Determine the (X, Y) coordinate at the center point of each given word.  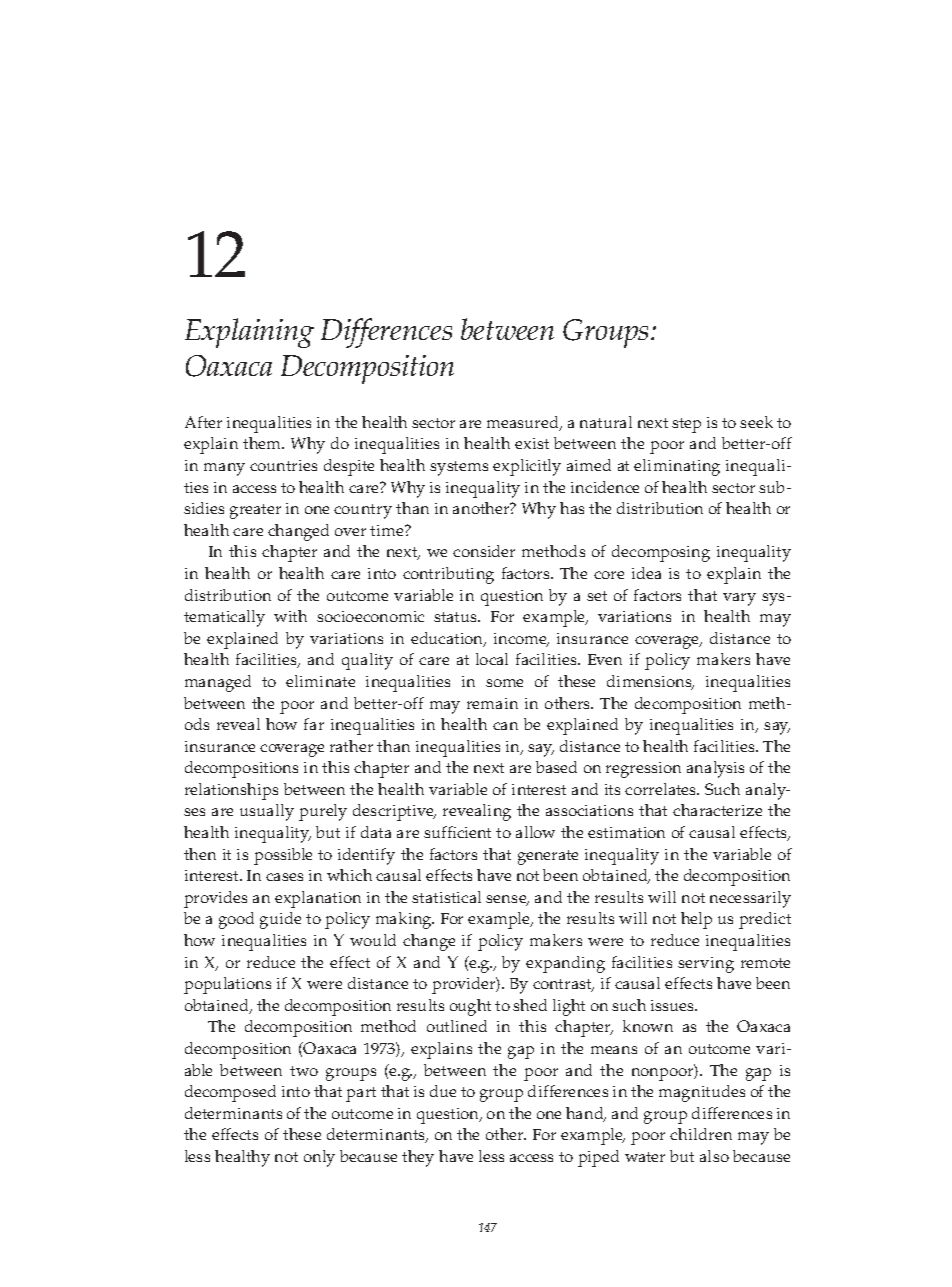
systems (459, 468)
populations (227, 985)
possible (283, 856)
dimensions (650, 682)
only (319, 1158)
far (314, 724)
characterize (717, 810)
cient (474, 832)
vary (739, 599)
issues (674, 1005)
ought (470, 1007)
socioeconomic (370, 616)
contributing (448, 575)
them (263, 443)
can (505, 726)
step (686, 425)
